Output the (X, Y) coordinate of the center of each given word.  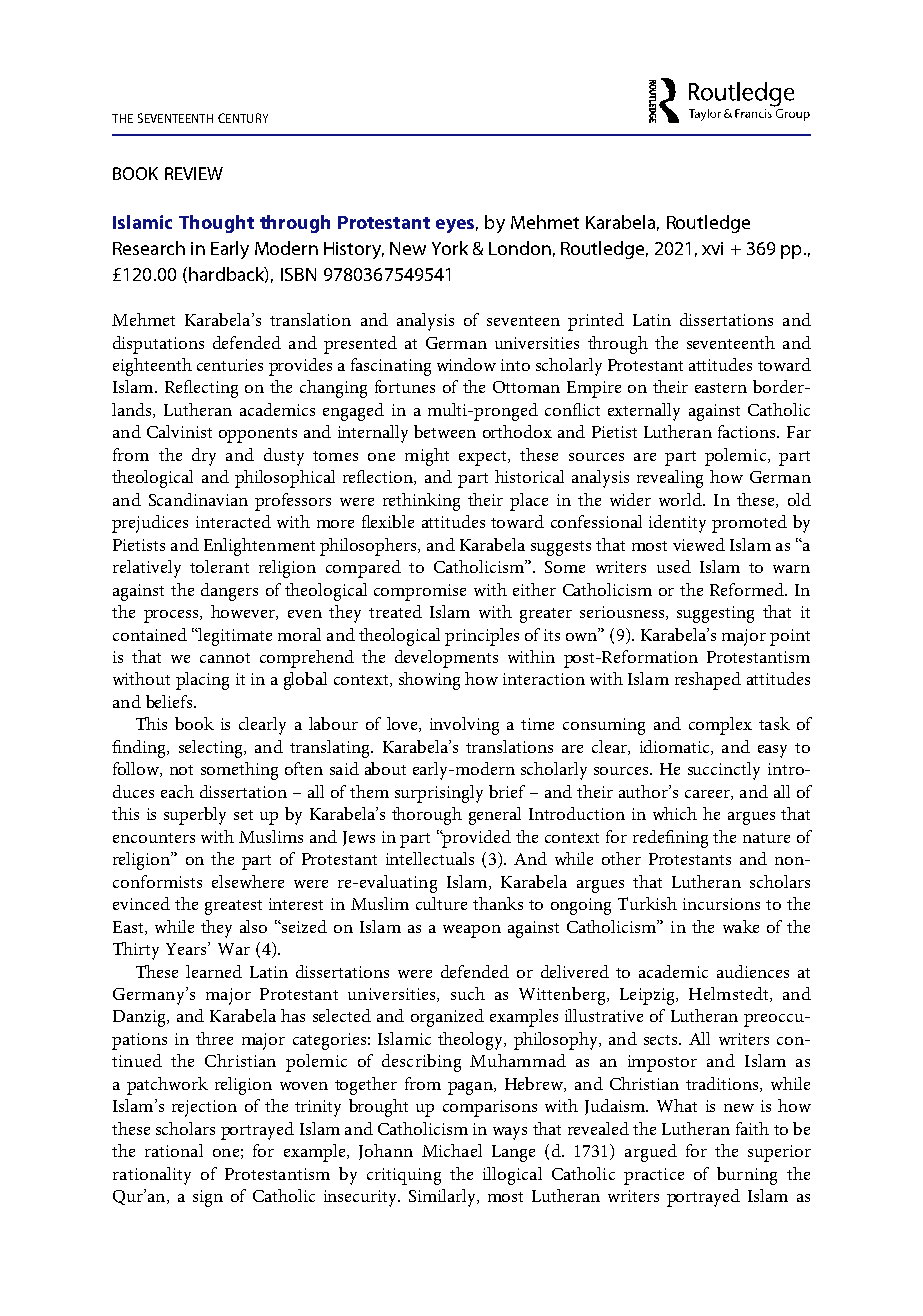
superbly (195, 816)
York (450, 248)
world (681, 499)
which (675, 813)
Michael (452, 1150)
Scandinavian (198, 499)
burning (747, 1176)
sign (208, 1198)
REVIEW (194, 173)
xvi (712, 248)
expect (484, 458)
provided (476, 839)
